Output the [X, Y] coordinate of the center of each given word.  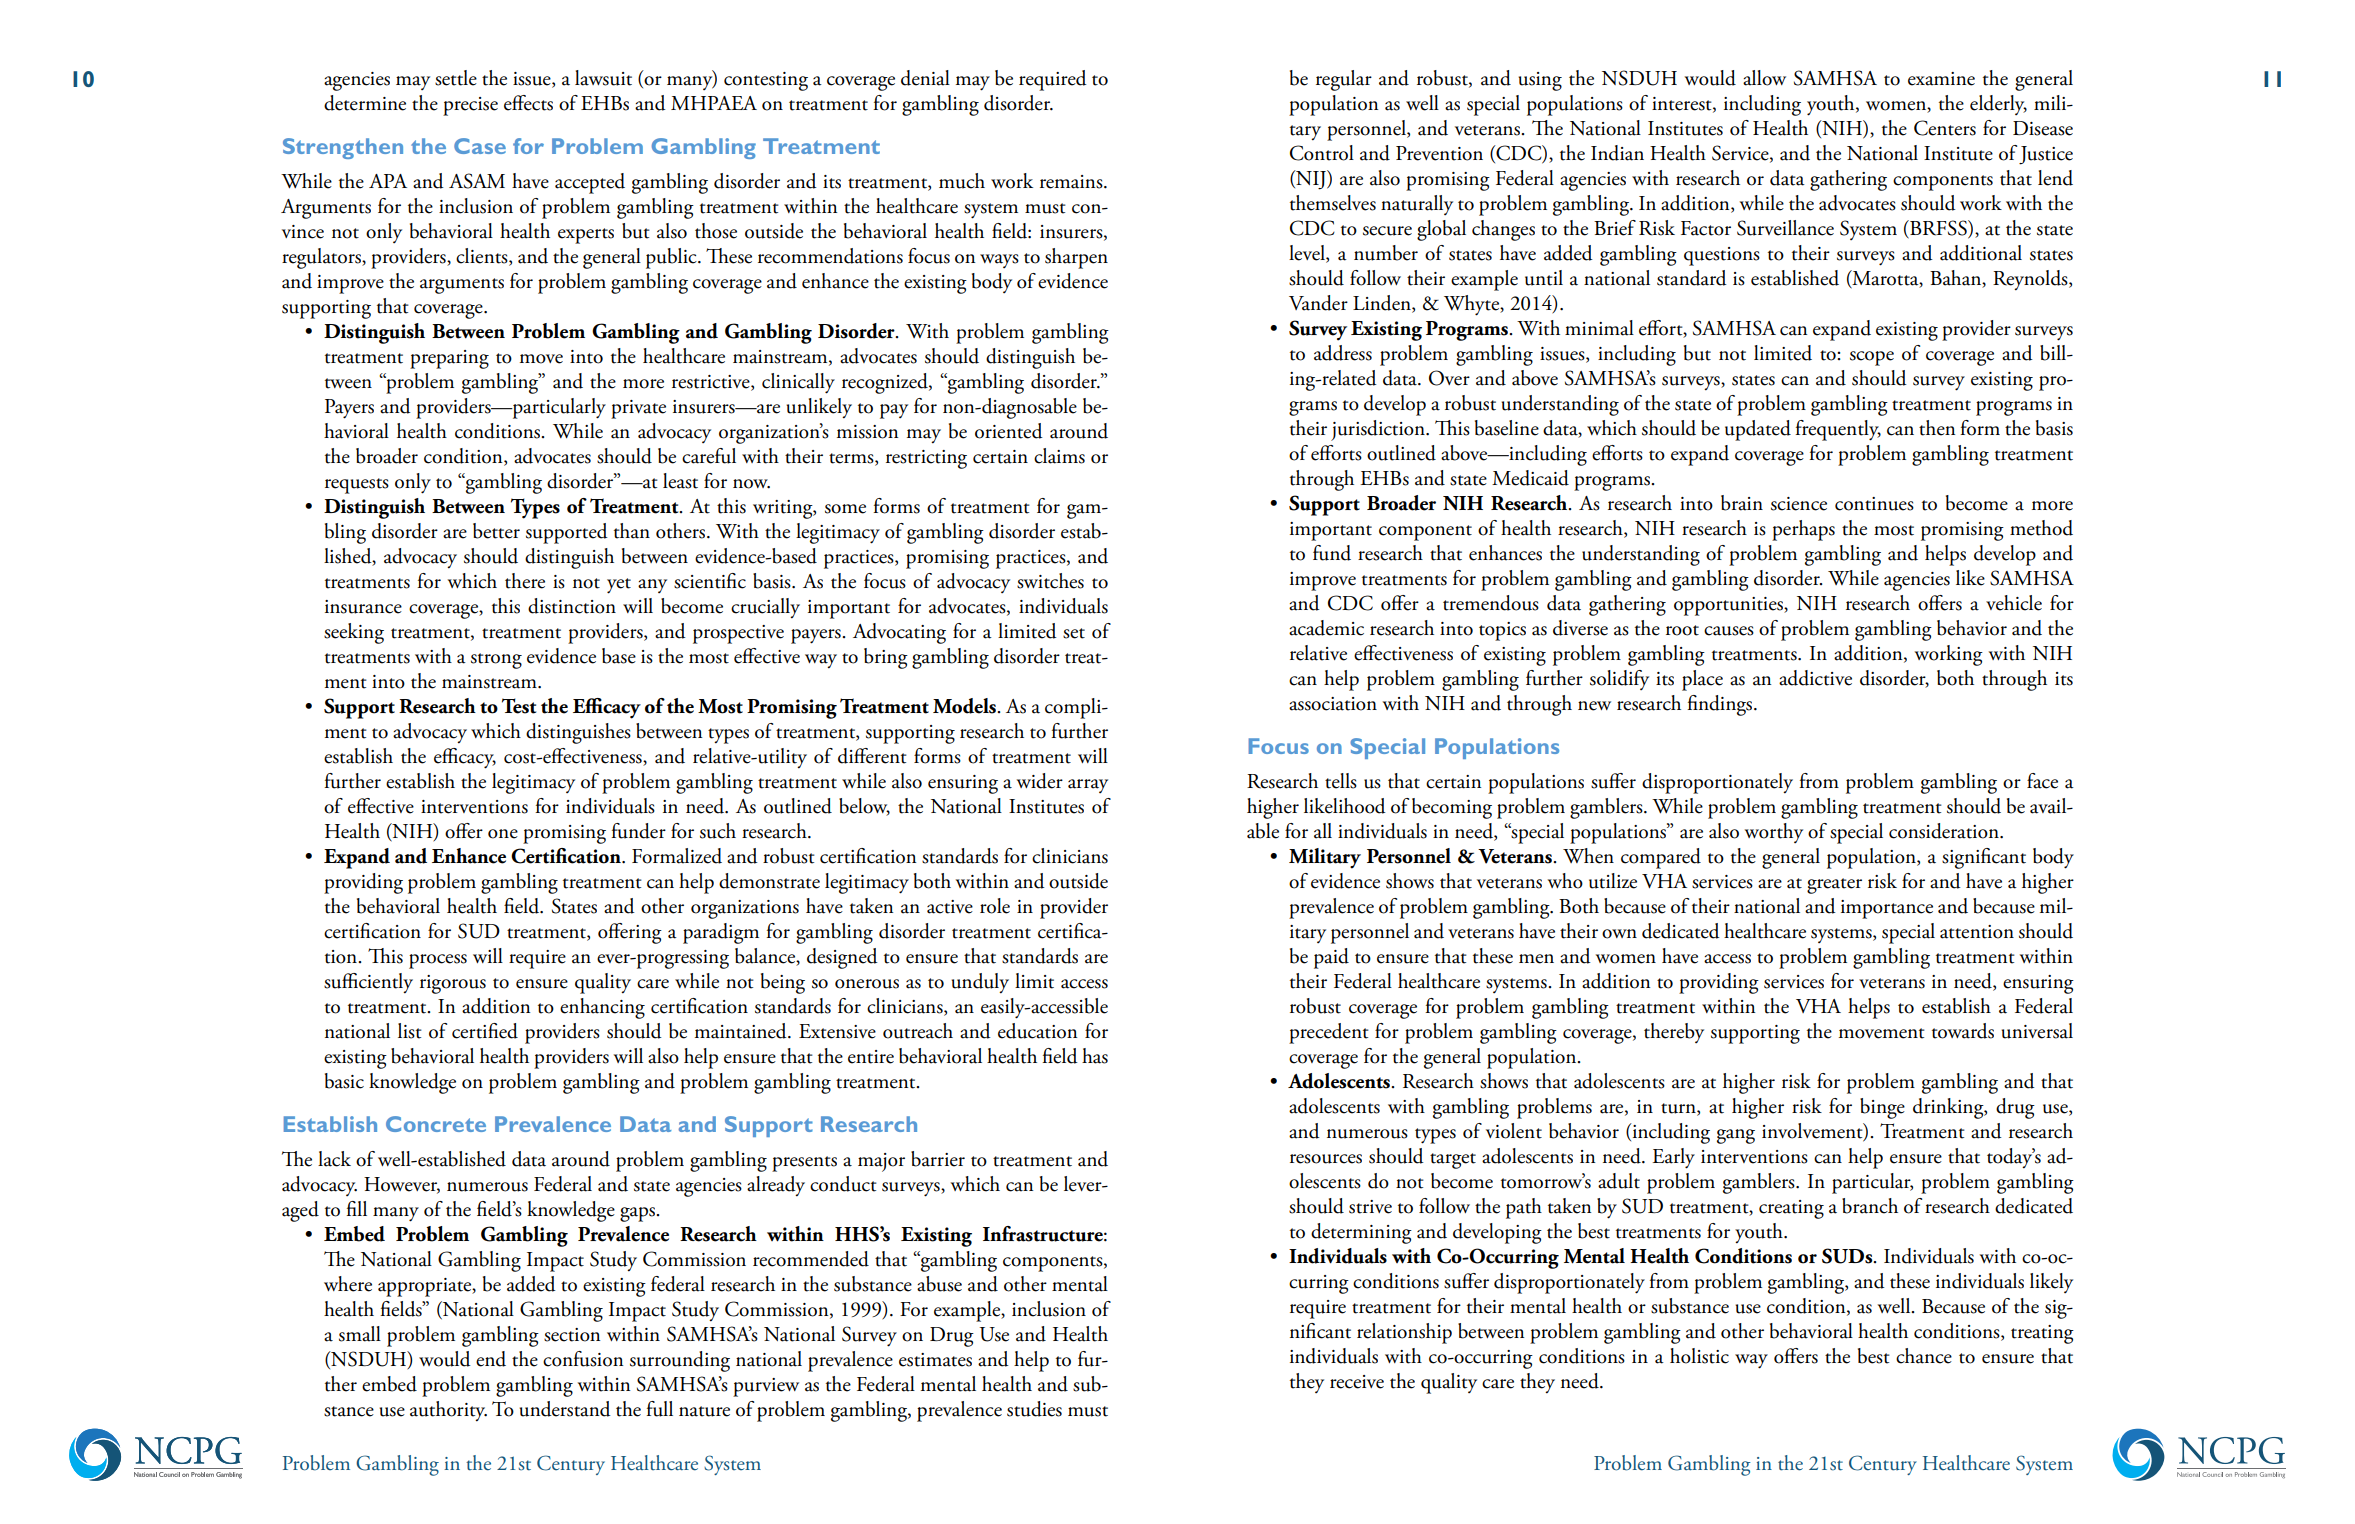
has [1095, 1056]
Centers [1945, 128]
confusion [583, 1359]
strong [496, 661]
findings [1721, 705]
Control [1322, 153]
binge [1882, 1108]
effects [528, 103]
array [1088, 786]
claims [1059, 456]
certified [485, 1031]
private [638, 409]
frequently [1838, 430]
